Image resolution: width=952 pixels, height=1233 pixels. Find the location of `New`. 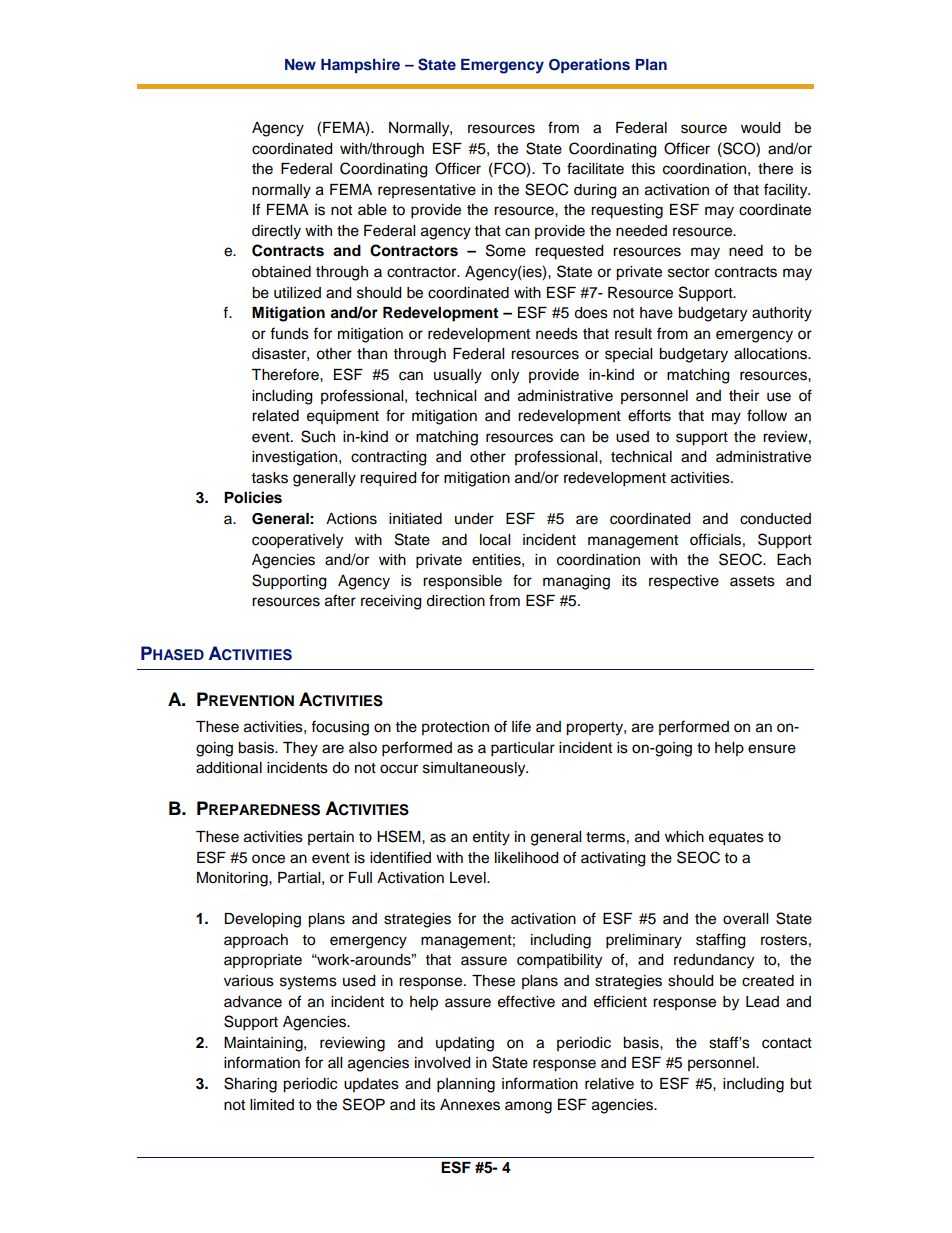

New is located at coordinates (300, 64).
